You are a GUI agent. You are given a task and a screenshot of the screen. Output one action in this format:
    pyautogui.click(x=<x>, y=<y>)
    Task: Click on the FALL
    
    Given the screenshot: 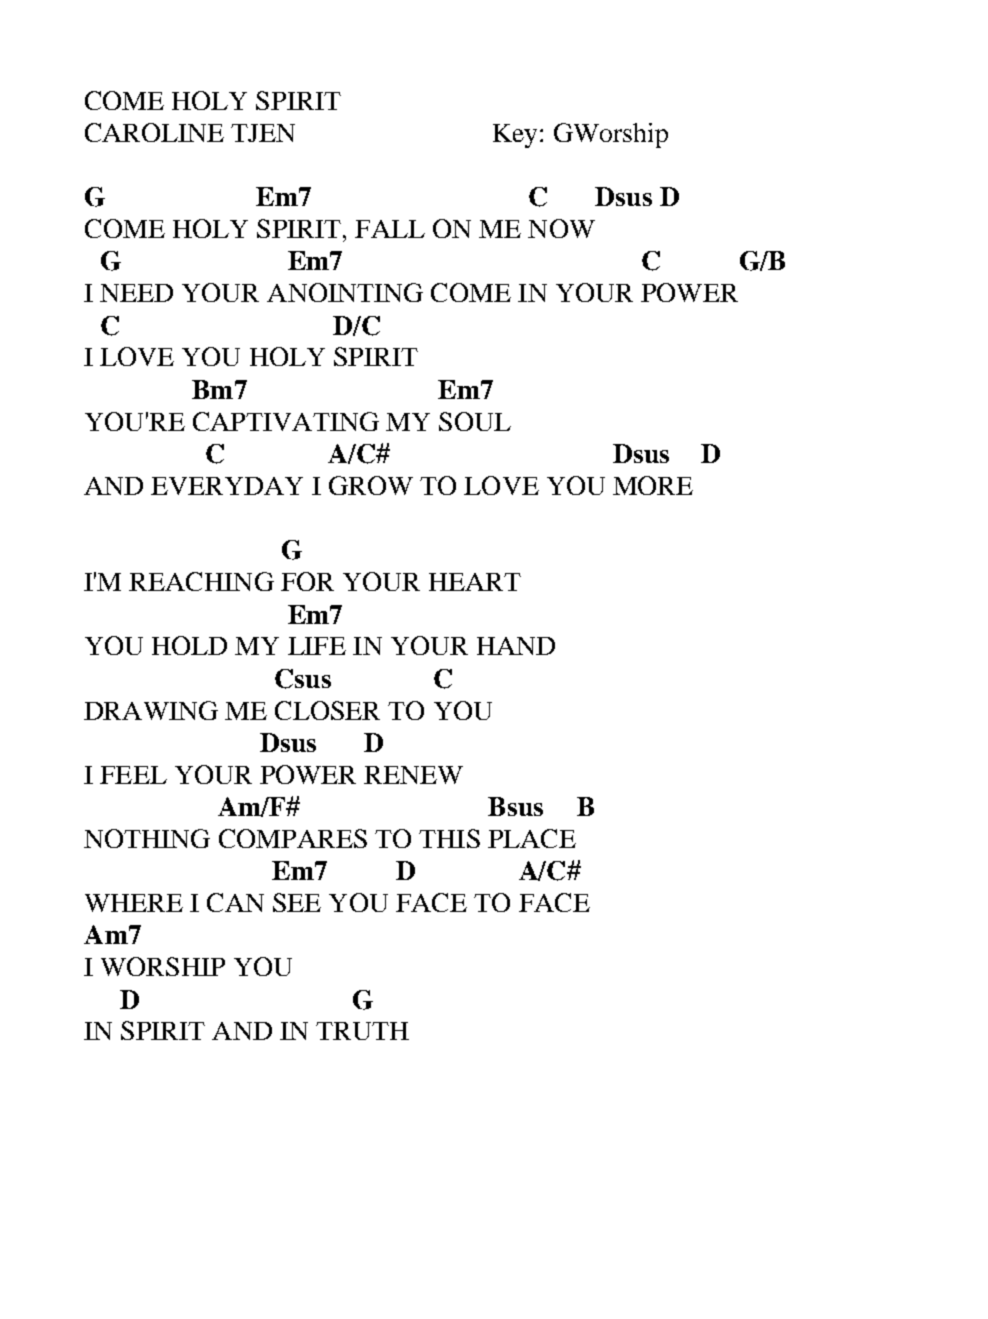 What is the action you would take?
    pyautogui.click(x=390, y=229)
